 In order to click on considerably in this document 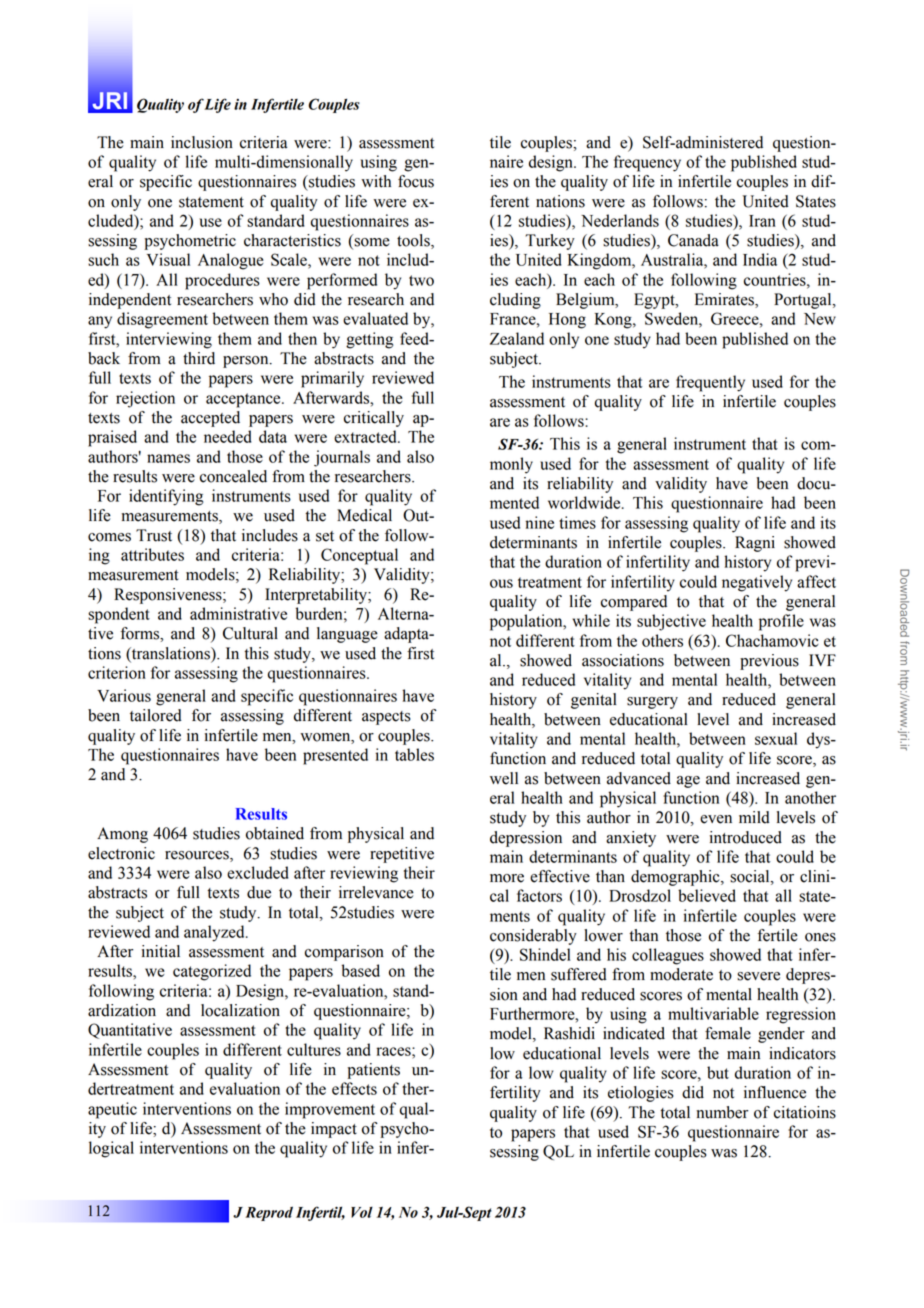, I will do `click(533, 937)`.
